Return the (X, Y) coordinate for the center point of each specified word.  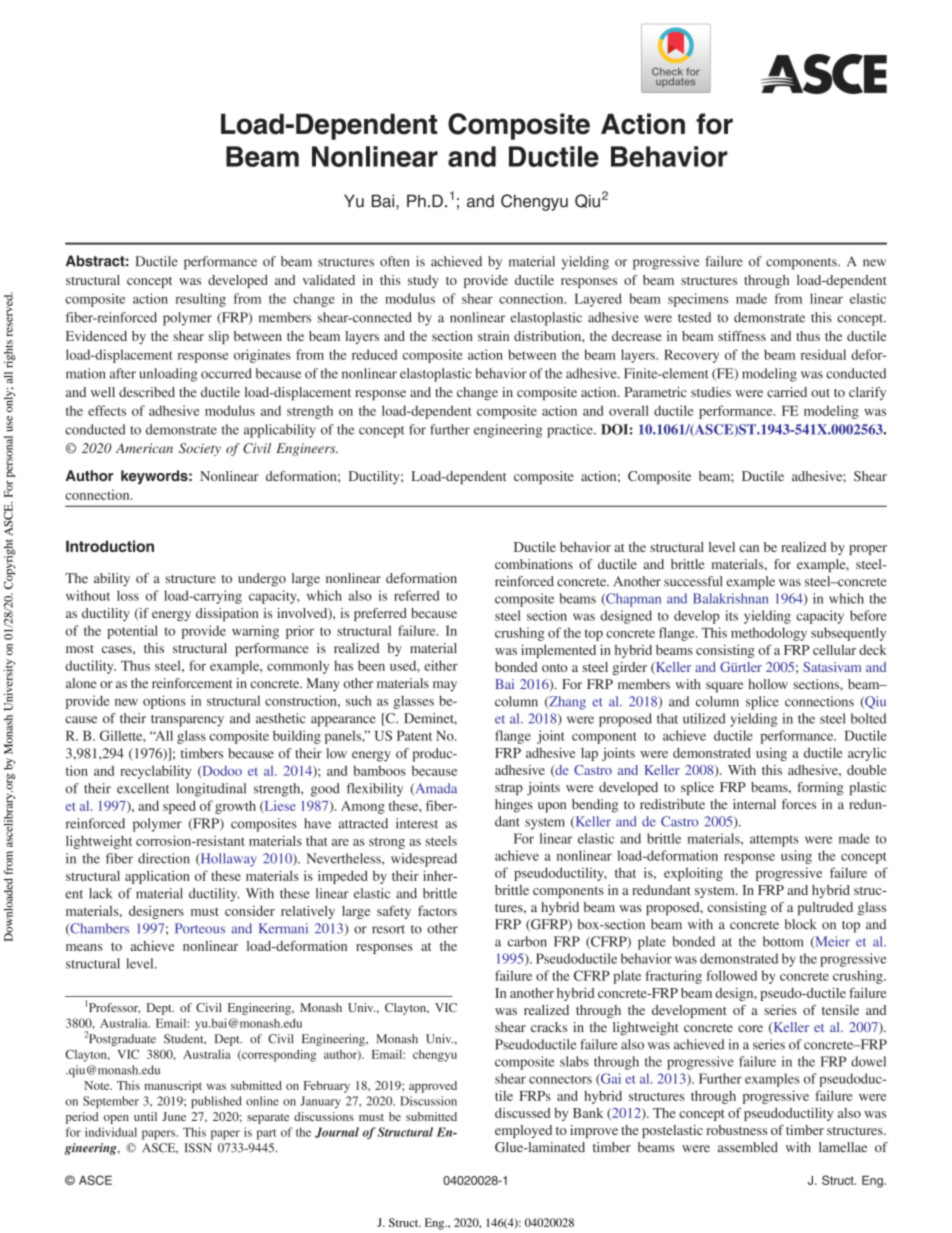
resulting (201, 300)
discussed (522, 1113)
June (174, 1116)
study (423, 281)
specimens (698, 300)
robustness (736, 1130)
